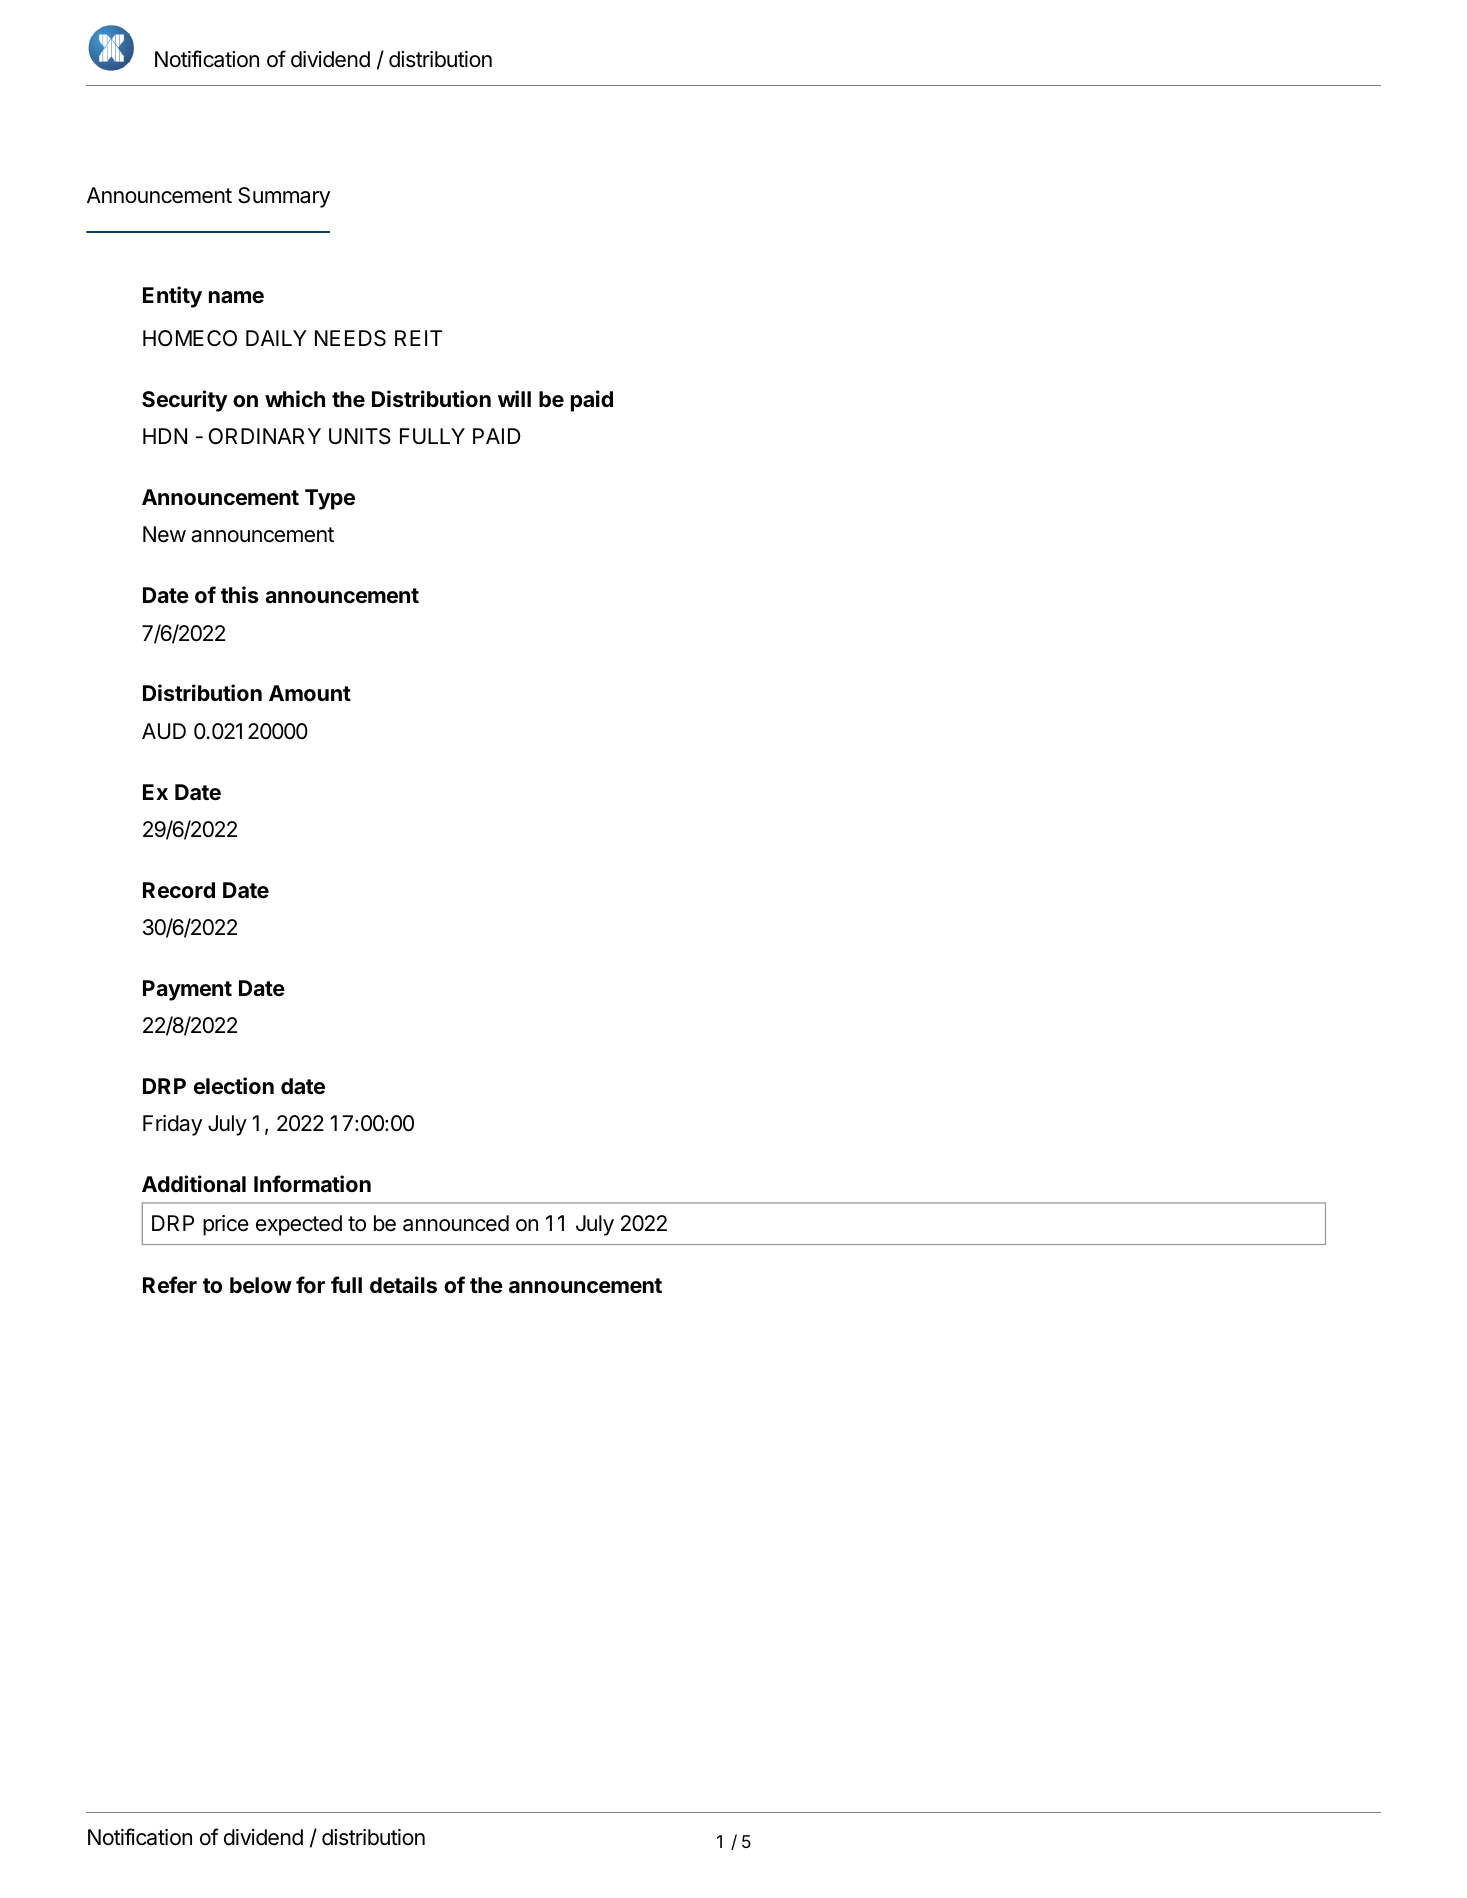 The image size is (1467, 1898). Describe the element at coordinates (284, 197) in the page. I see `Summary` at that location.
